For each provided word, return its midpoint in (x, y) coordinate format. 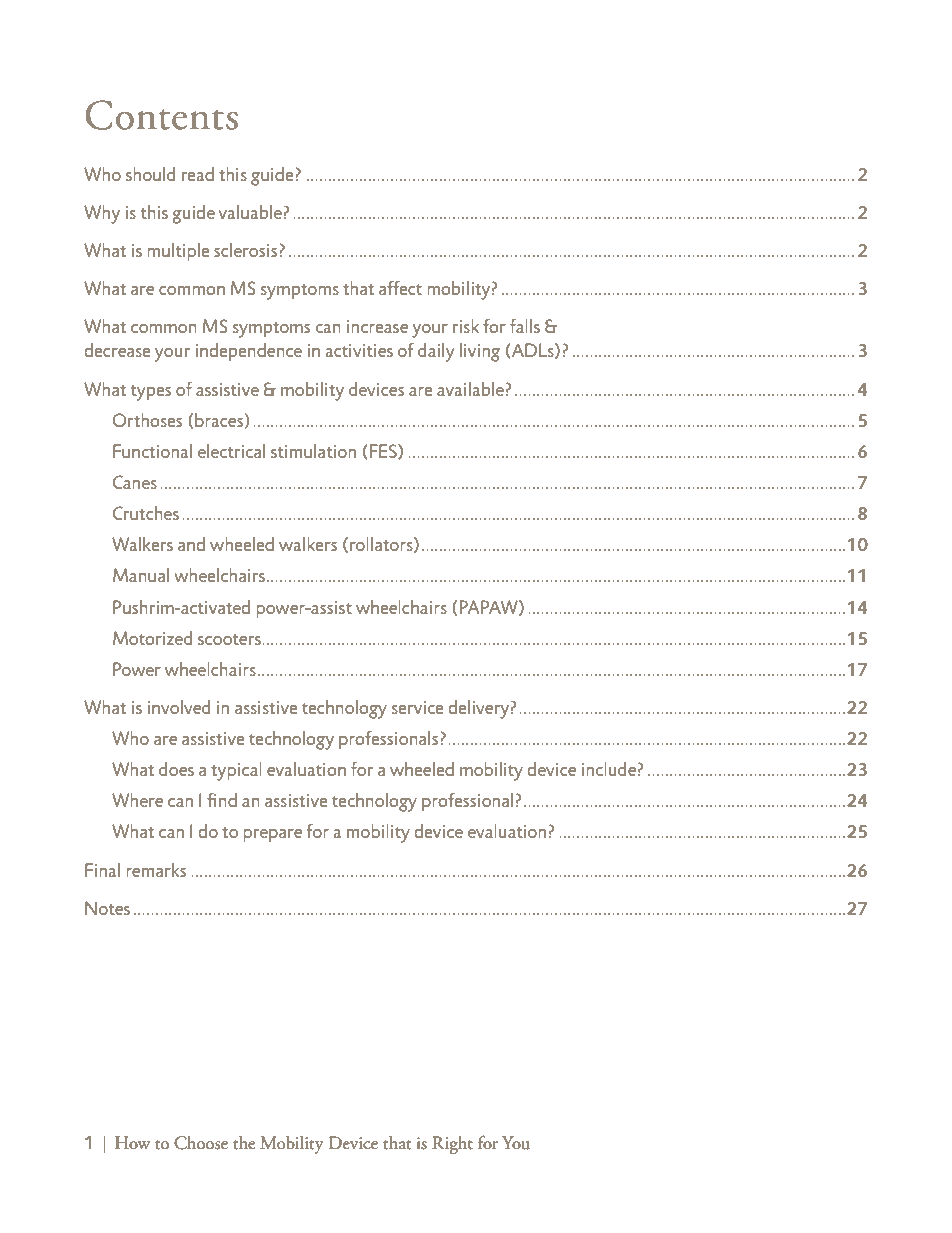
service (417, 707)
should (150, 174)
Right (452, 1145)
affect (400, 288)
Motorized (152, 638)
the (244, 1143)
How (132, 1143)
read (198, 174)
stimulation (313, 451)
